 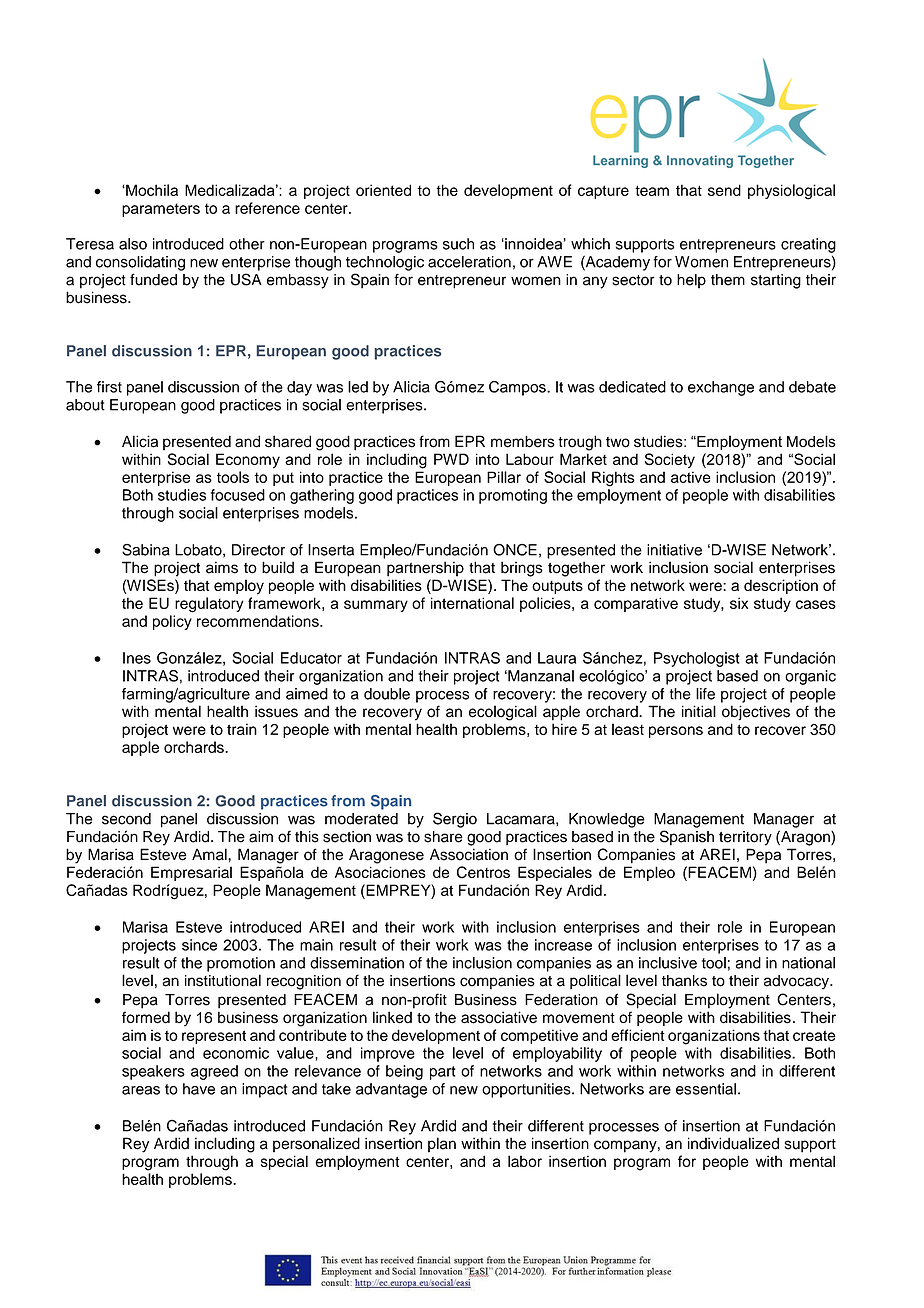 I want to click on Economy, so click(x=248, y=461).
